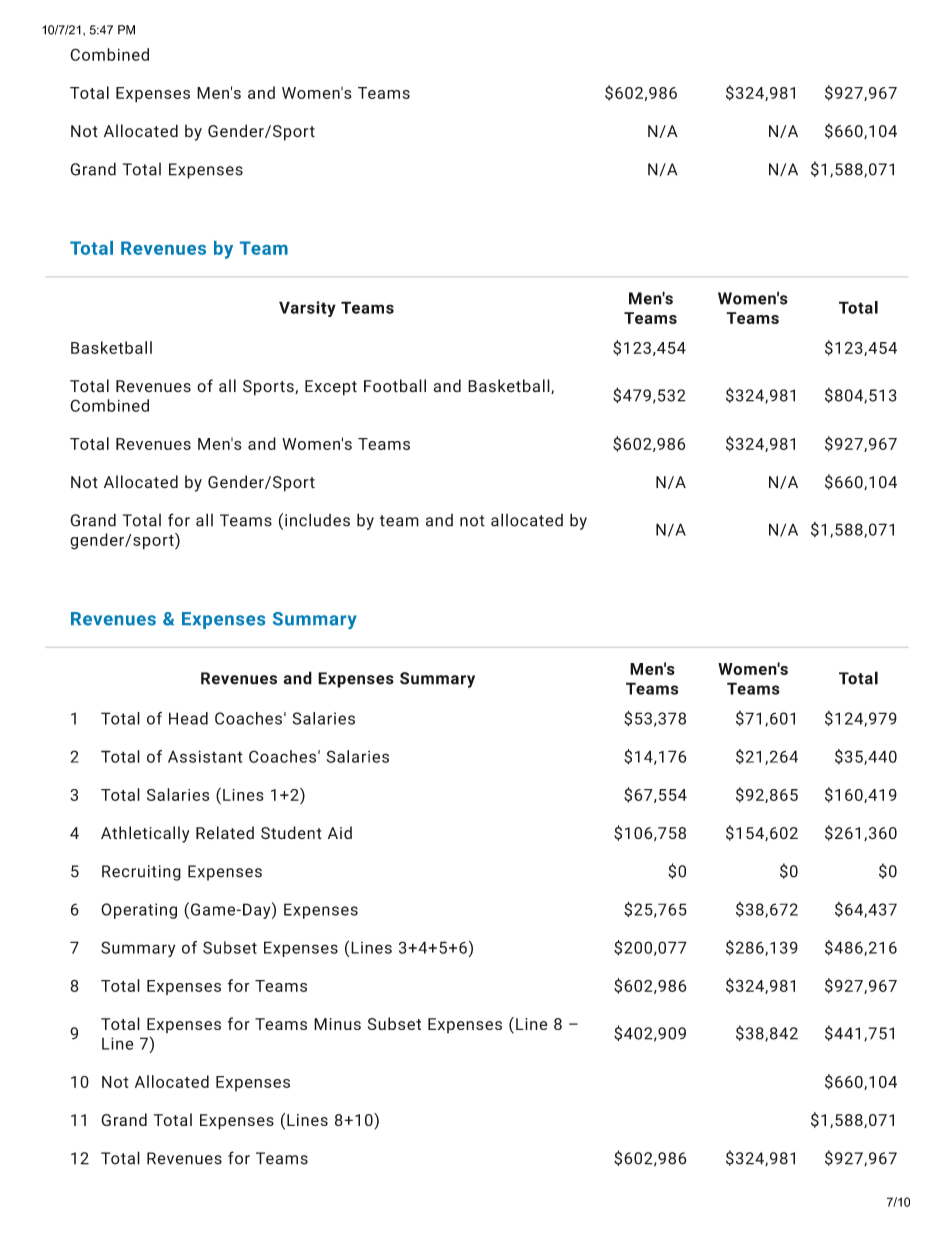 The height and width of the document is (1233, 952). What do you see at coordinates (205, 756) in the document?
I see `Assistant` at bounding box center [205, 756].
